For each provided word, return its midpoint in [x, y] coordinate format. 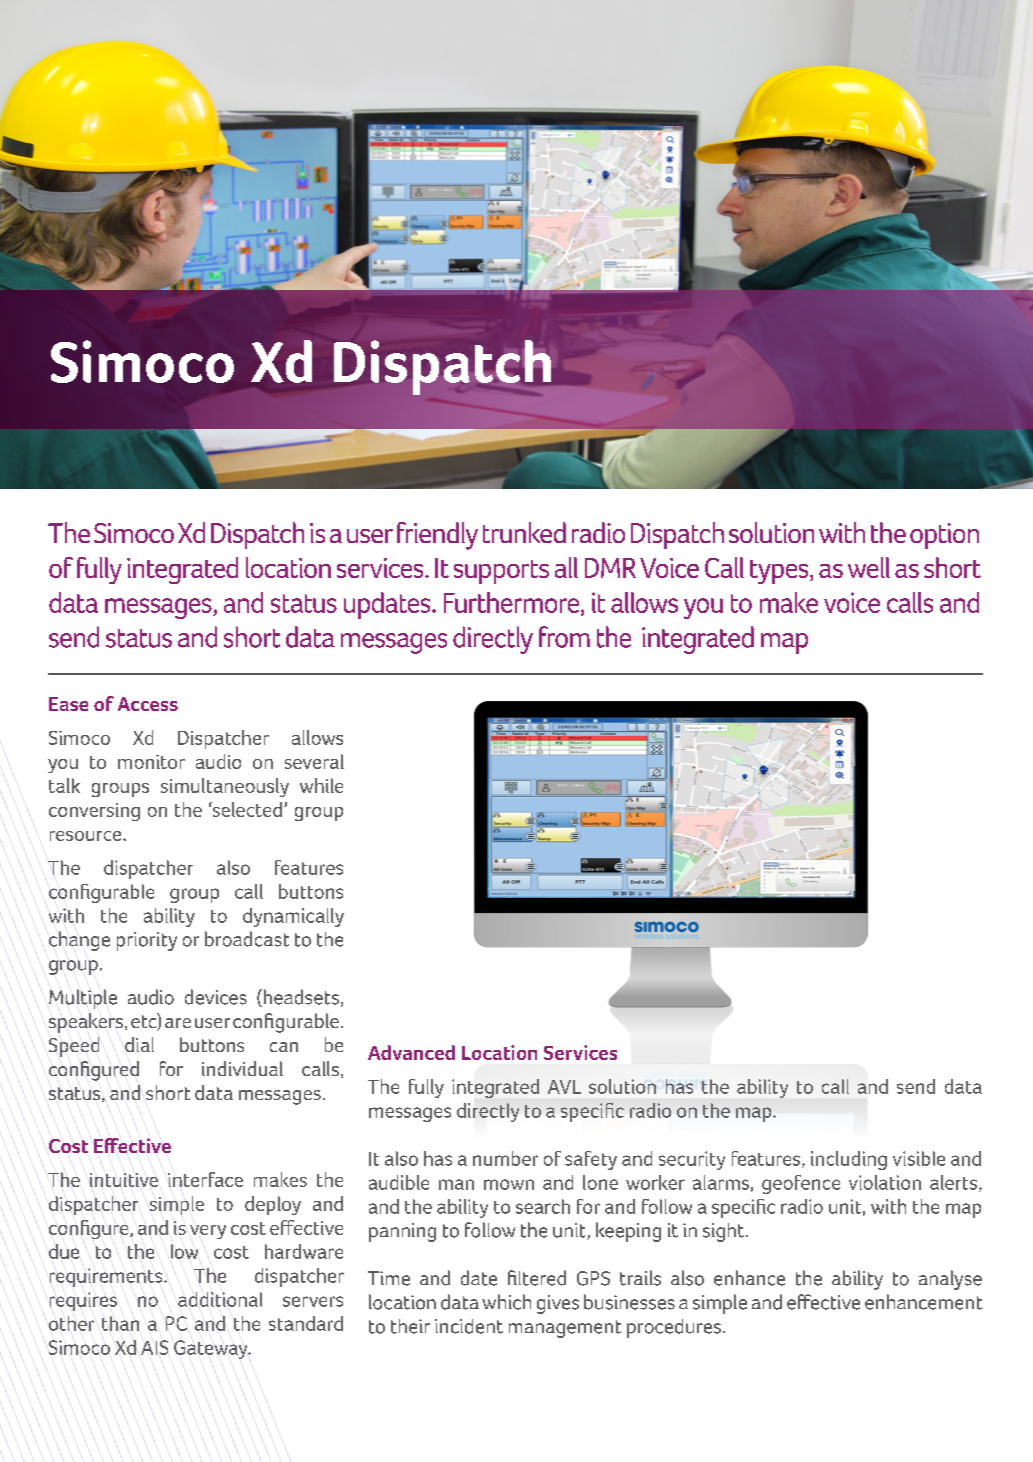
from [564, 637]
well [869, 567]
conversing [94, 812]
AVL [564, 1087]
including [849, 1160]
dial [139, 1044]
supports [501, 572]
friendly [437, 536]
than [120, 1323]
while [321, 785]
